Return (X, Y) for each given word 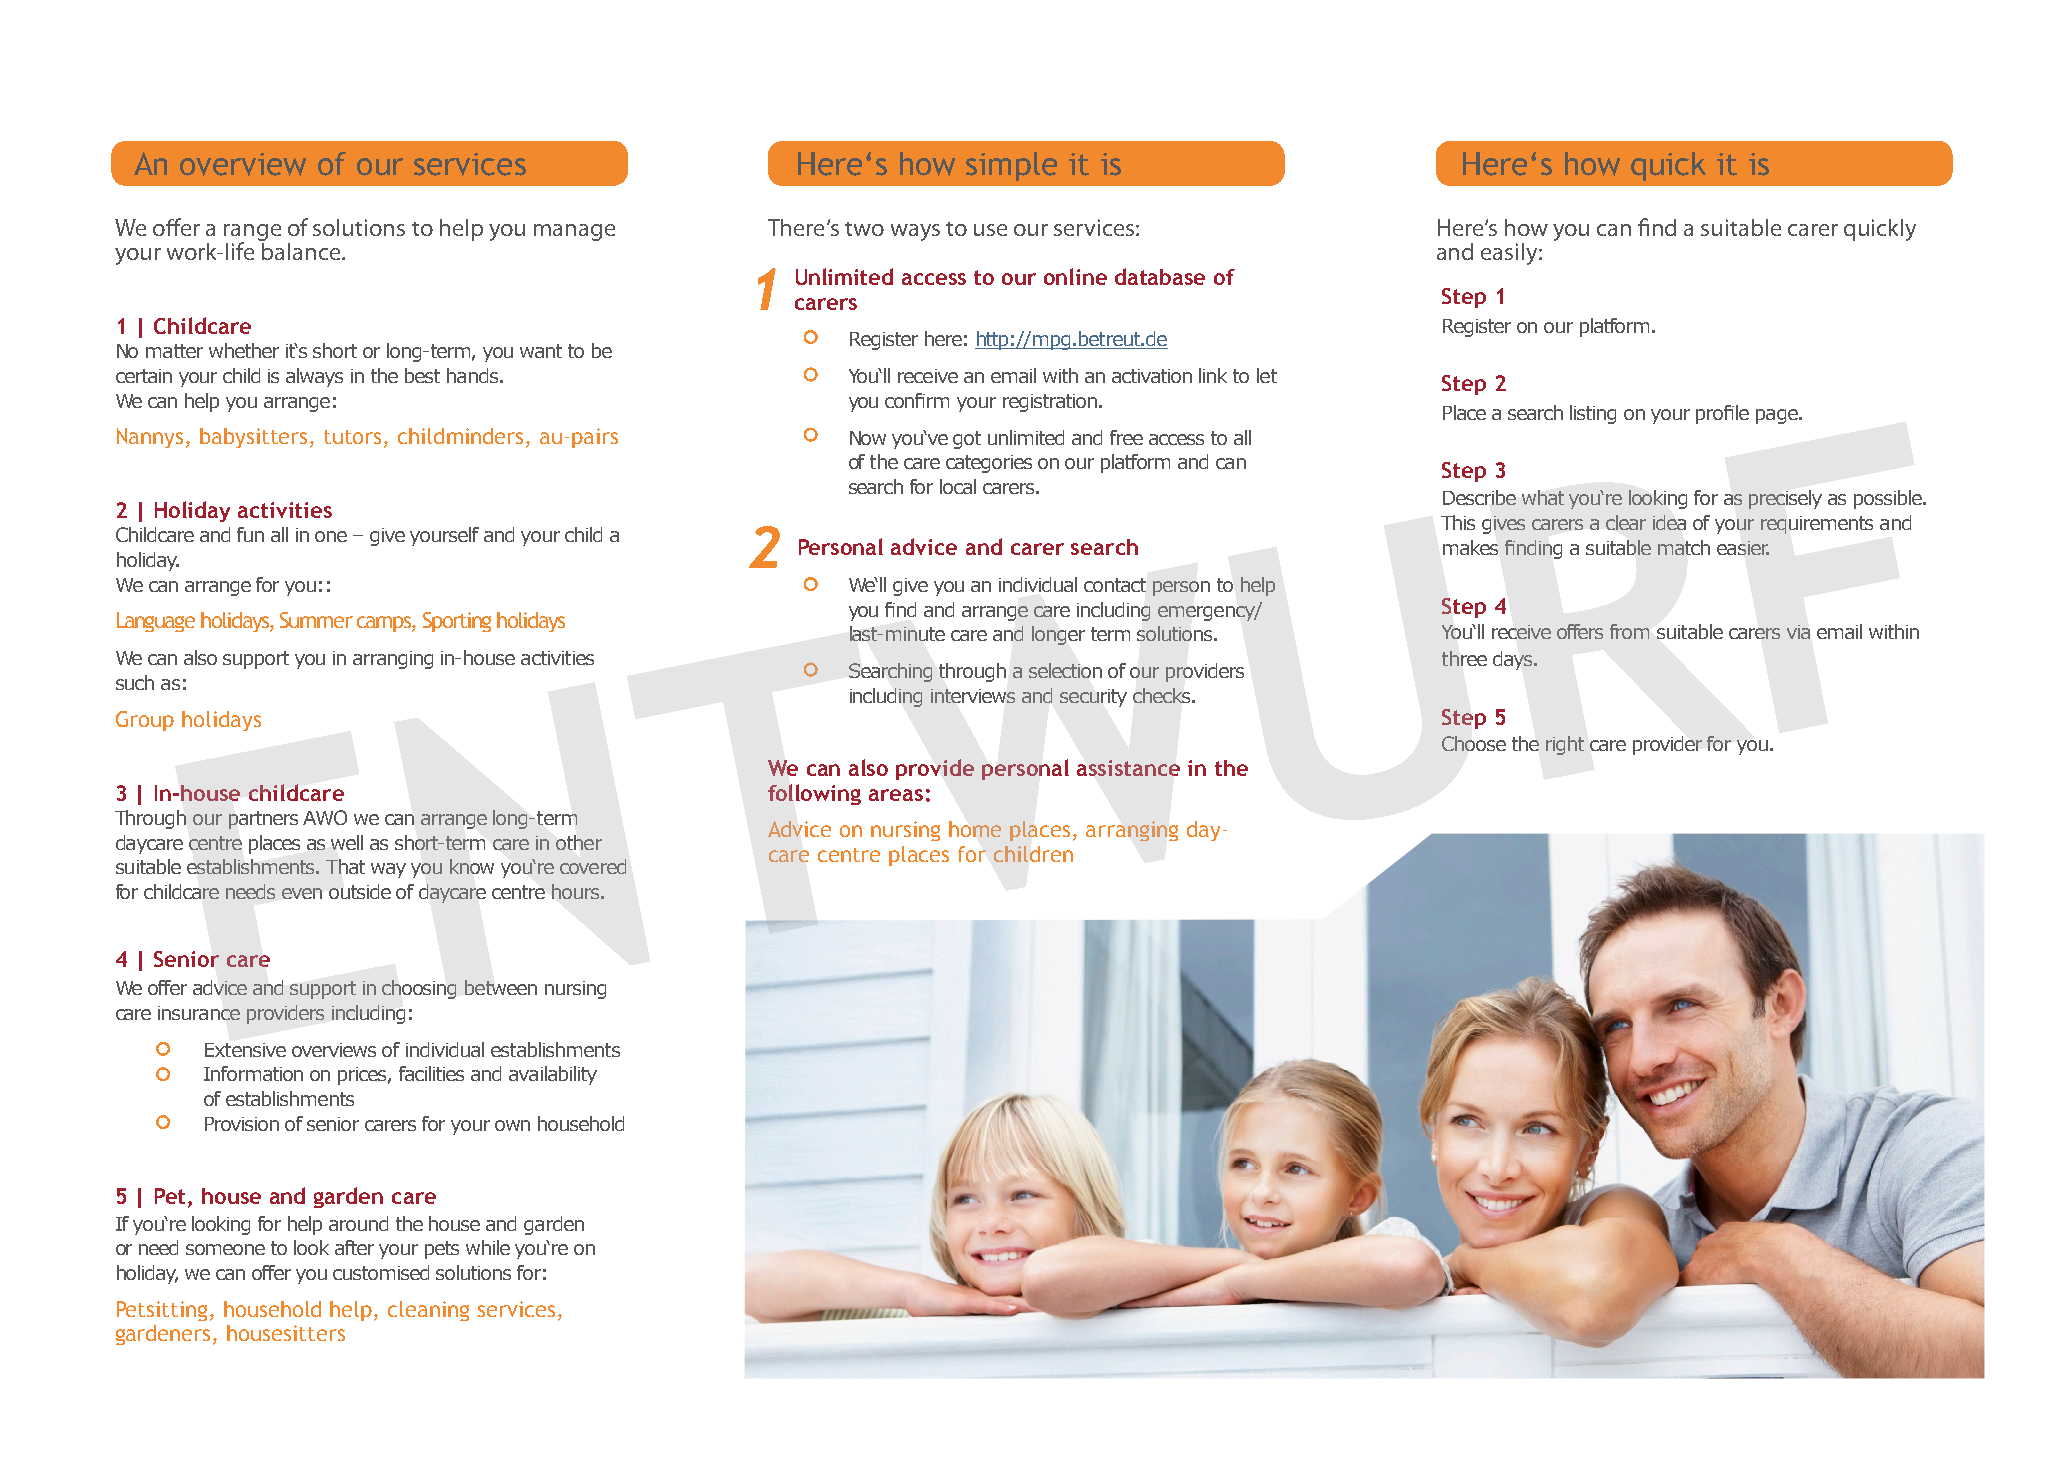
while (488, 1247)
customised (381, 1272)
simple (1011, 166)
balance (301, 250)
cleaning (428, 1311)
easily (1510, 254)
